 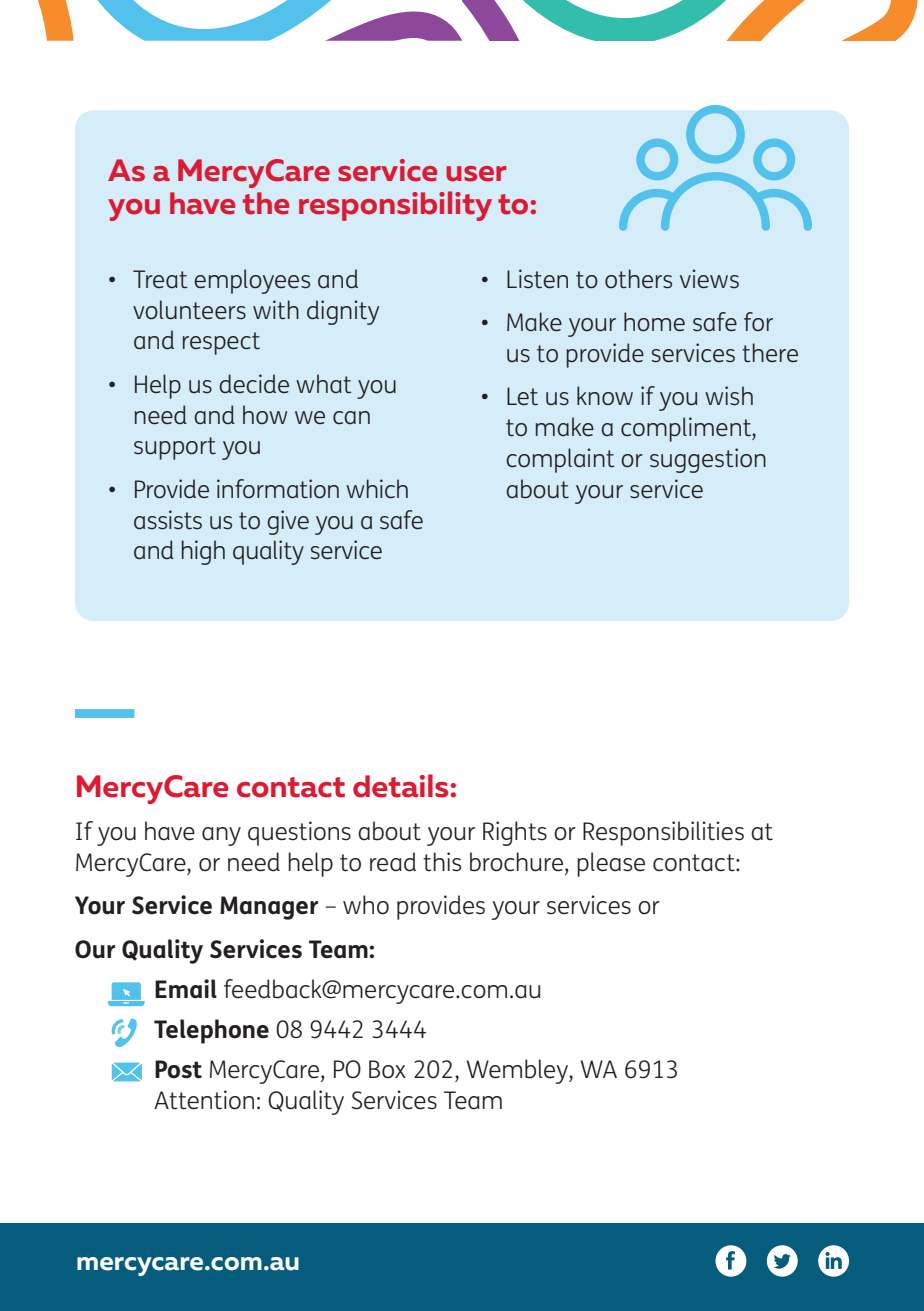 What do you see at coordinates (708, 460) in the screenshot?
I see `suggestion` at bounding box center [708, 460].
